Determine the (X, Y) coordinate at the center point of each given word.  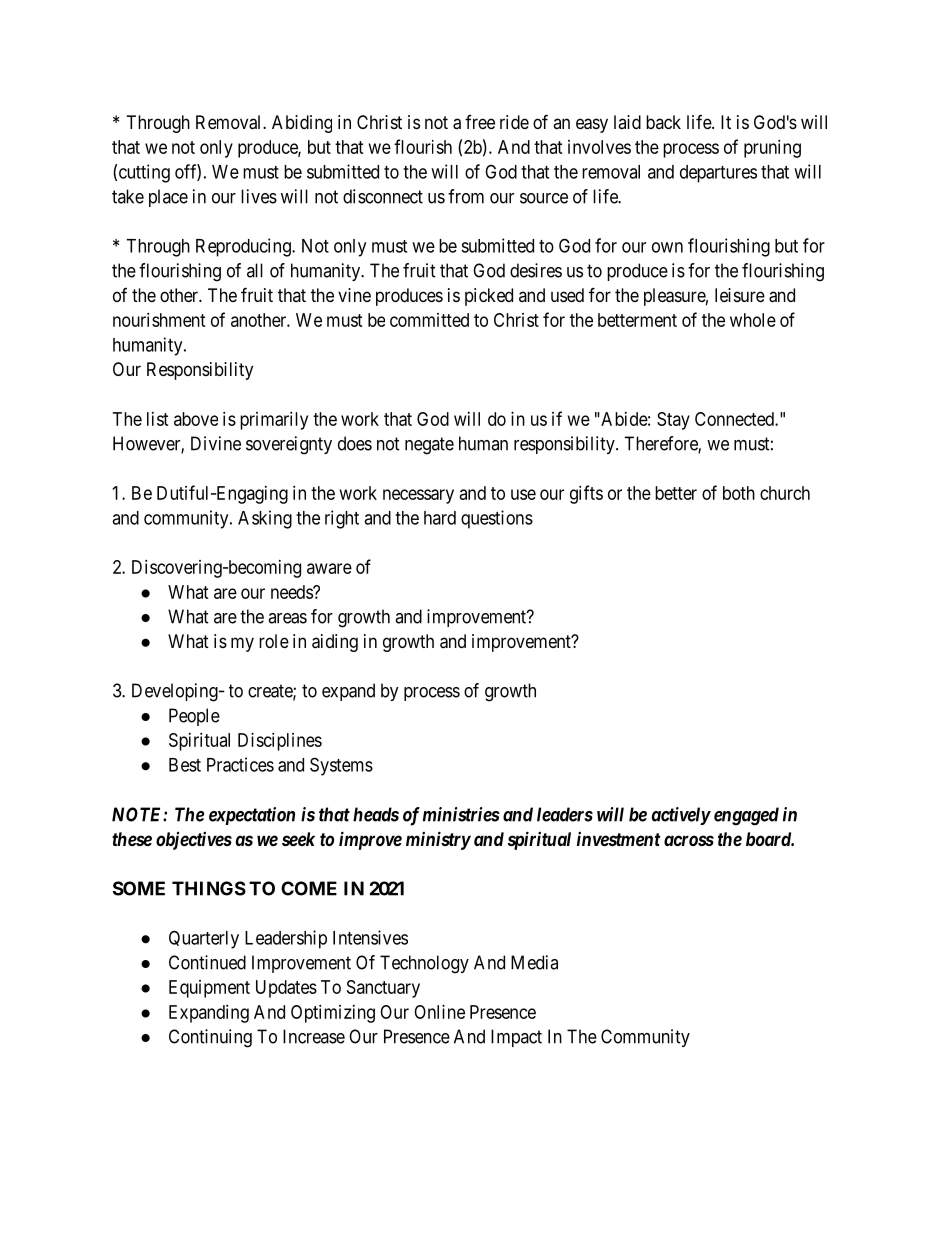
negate (429, 446)
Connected (735, 419)
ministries (461, 814)
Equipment (209, 989)
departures (718, 174)
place (168, 198)
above (196, 419)
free (480, 122)
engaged (746, 816)
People (194, 717)
